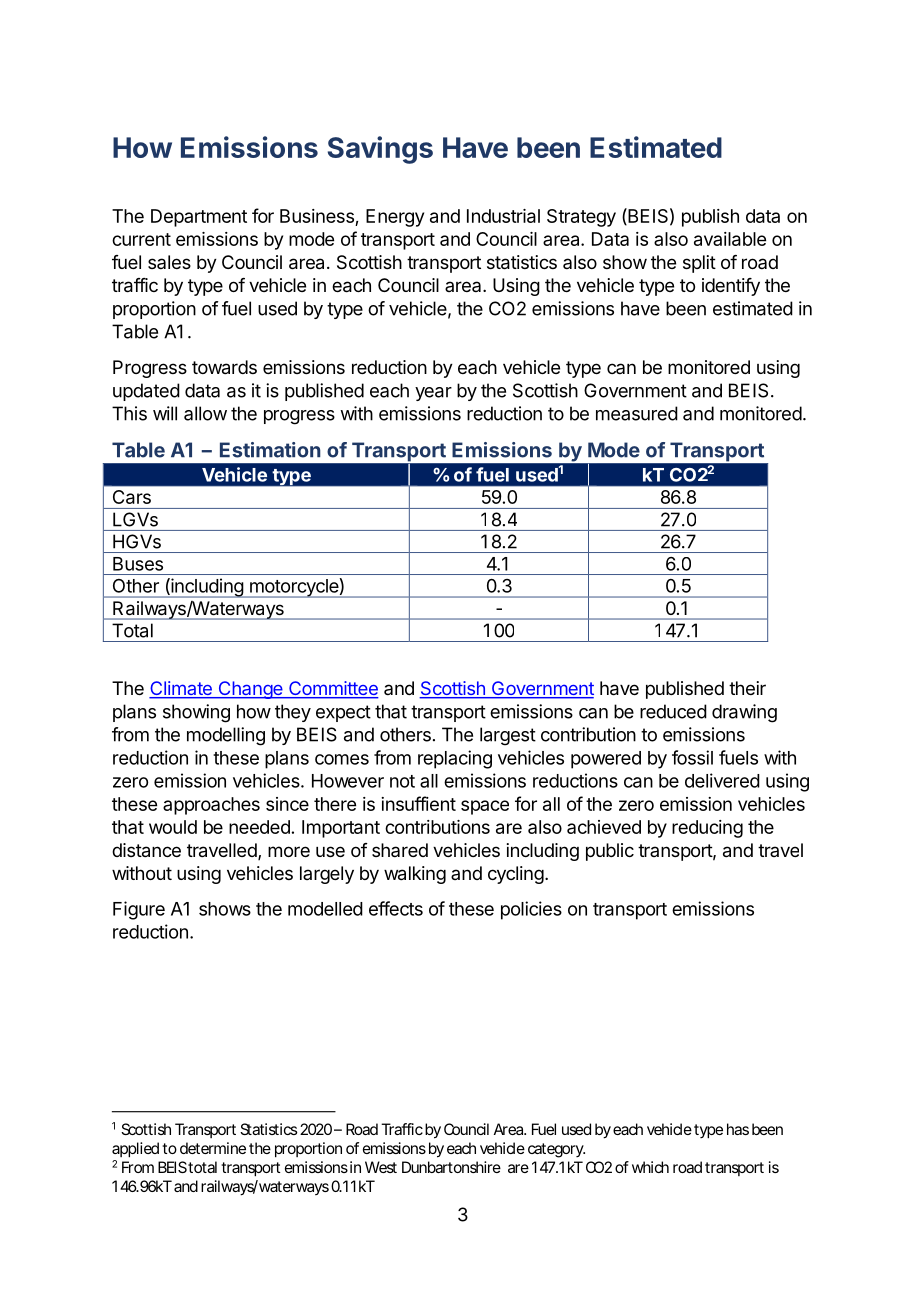  I want to click on Cars, so click(132, 497).
